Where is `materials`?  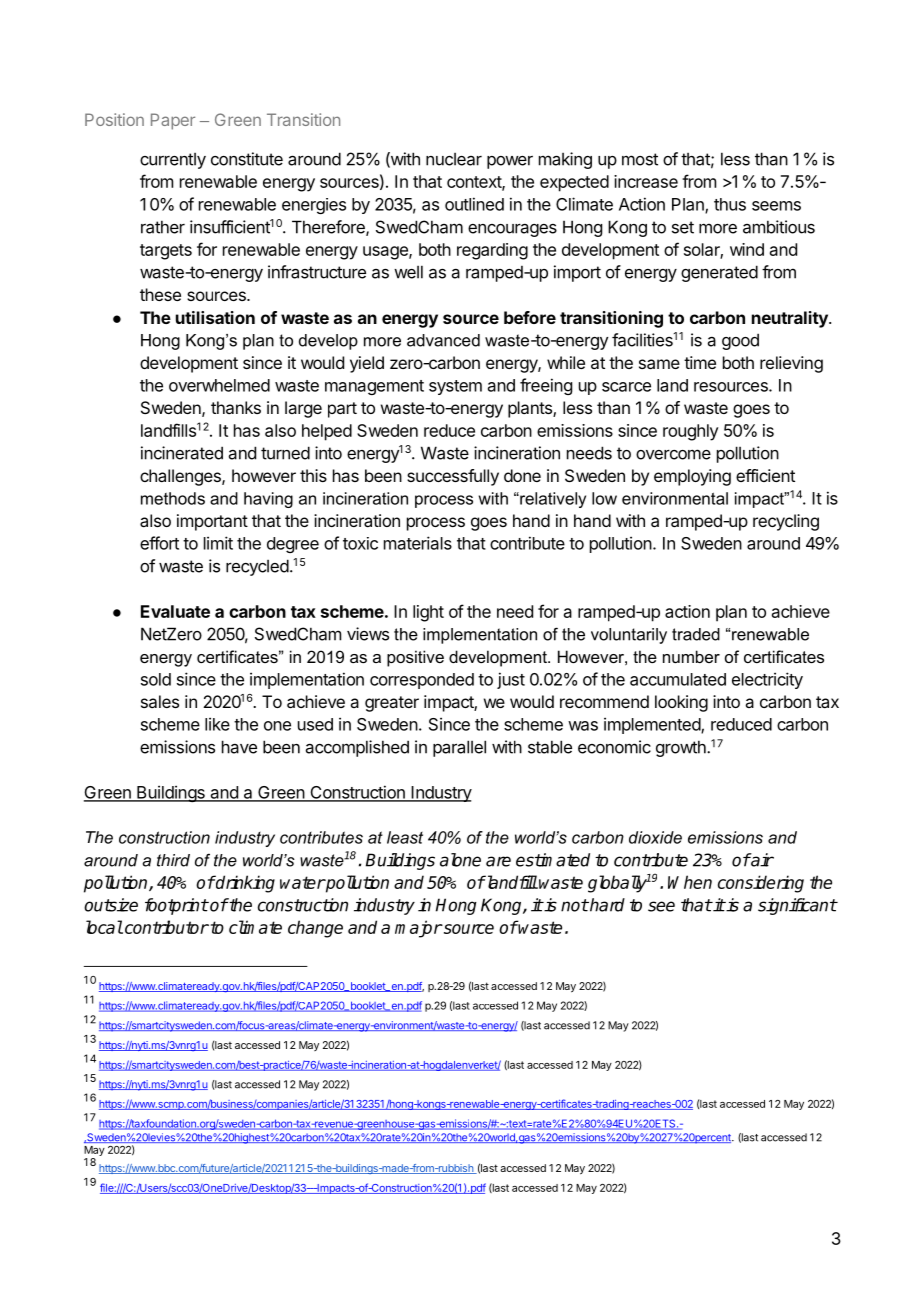
materials is located at coordinates (418, 543).
